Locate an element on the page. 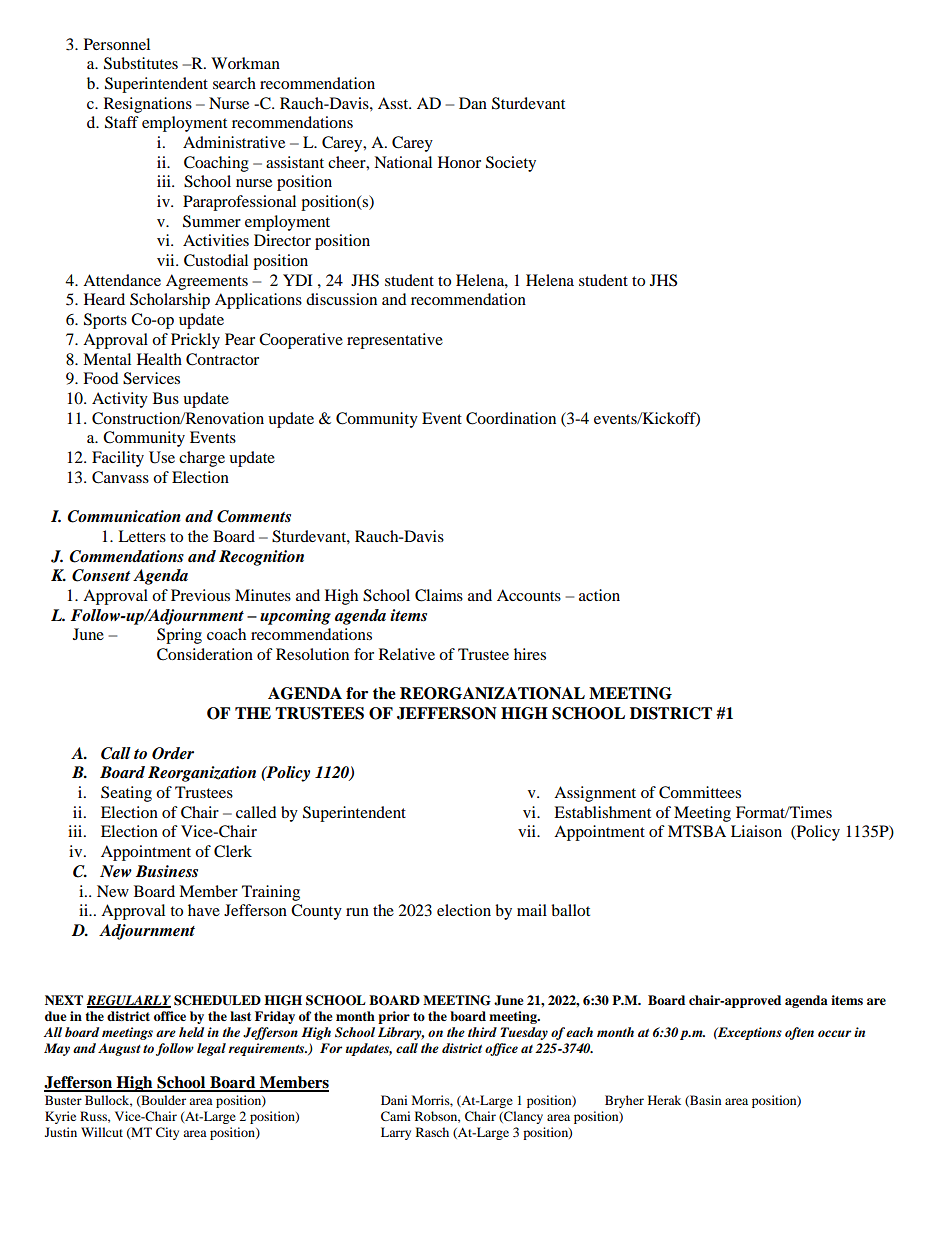  City is located at coordinates (167, 1133).
